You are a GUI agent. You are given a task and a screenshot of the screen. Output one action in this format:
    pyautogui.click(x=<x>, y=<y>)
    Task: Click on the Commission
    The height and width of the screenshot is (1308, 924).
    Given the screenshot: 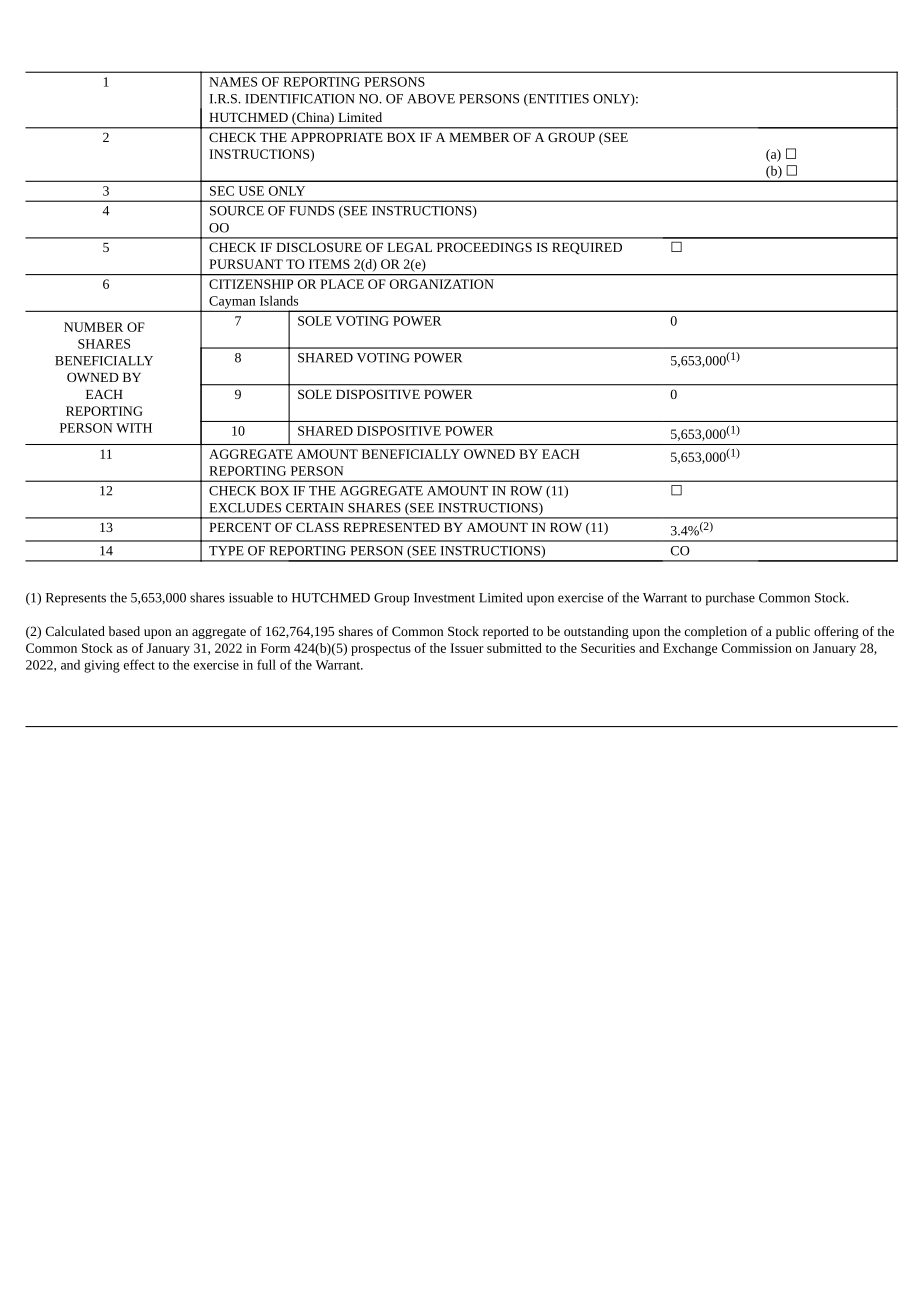 What is the action you would take?
    pyautogui.click(x=757, y=648)
